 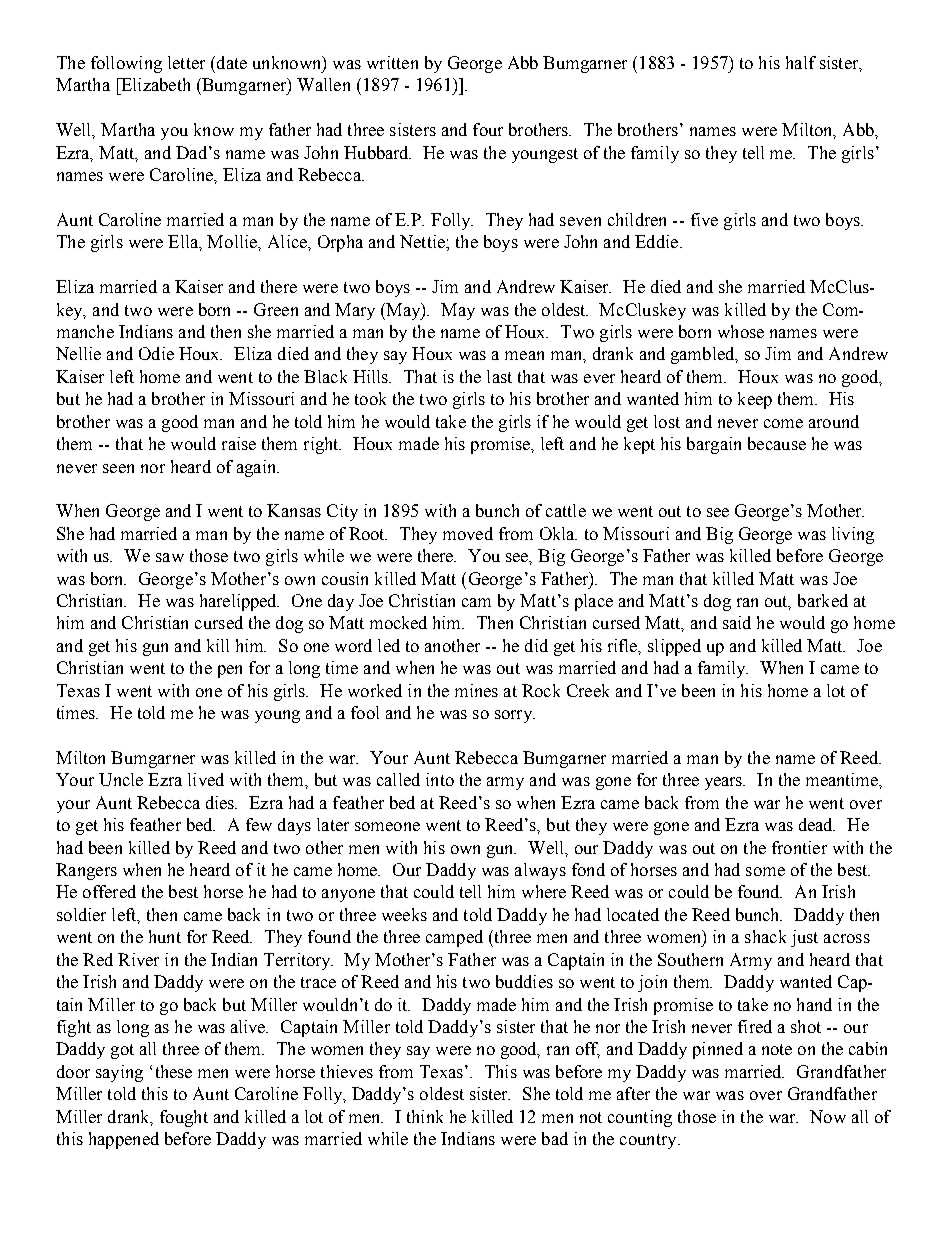 What do you see at coordinates (725, 783) in the image?
I see `years` at bounding box center [725, 783].
